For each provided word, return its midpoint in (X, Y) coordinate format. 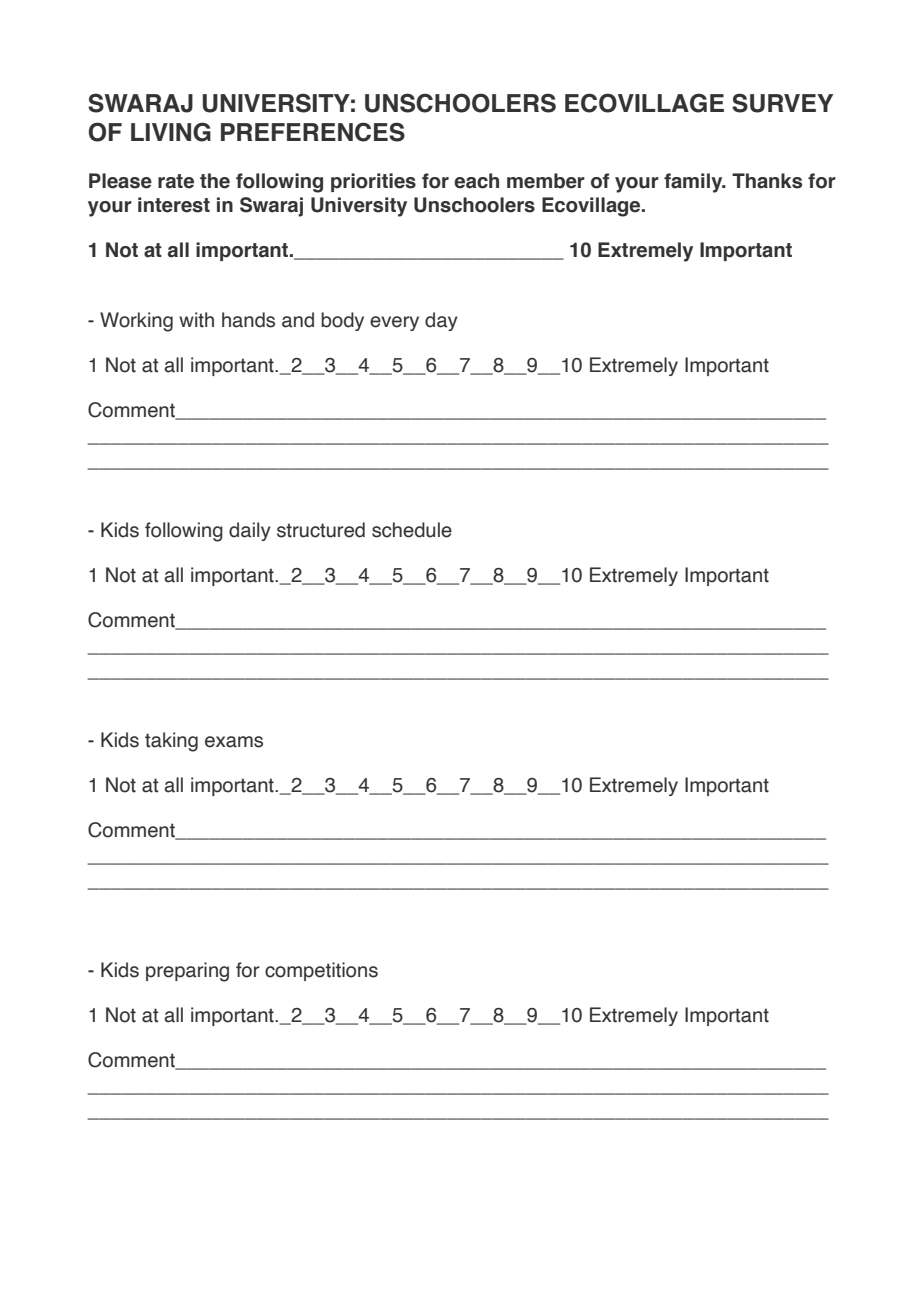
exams (234, 742)
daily (250, 531)
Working (136, 322)
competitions (321, 971)
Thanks (767, 181)
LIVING (171, 132)
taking (171, 742)
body (342, 321)
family (694, 183)
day (441, 321)
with (196, 320)
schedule (412, 530)
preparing (187, 972)
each (476, 181)
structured (321, 530)
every (394, 323)
